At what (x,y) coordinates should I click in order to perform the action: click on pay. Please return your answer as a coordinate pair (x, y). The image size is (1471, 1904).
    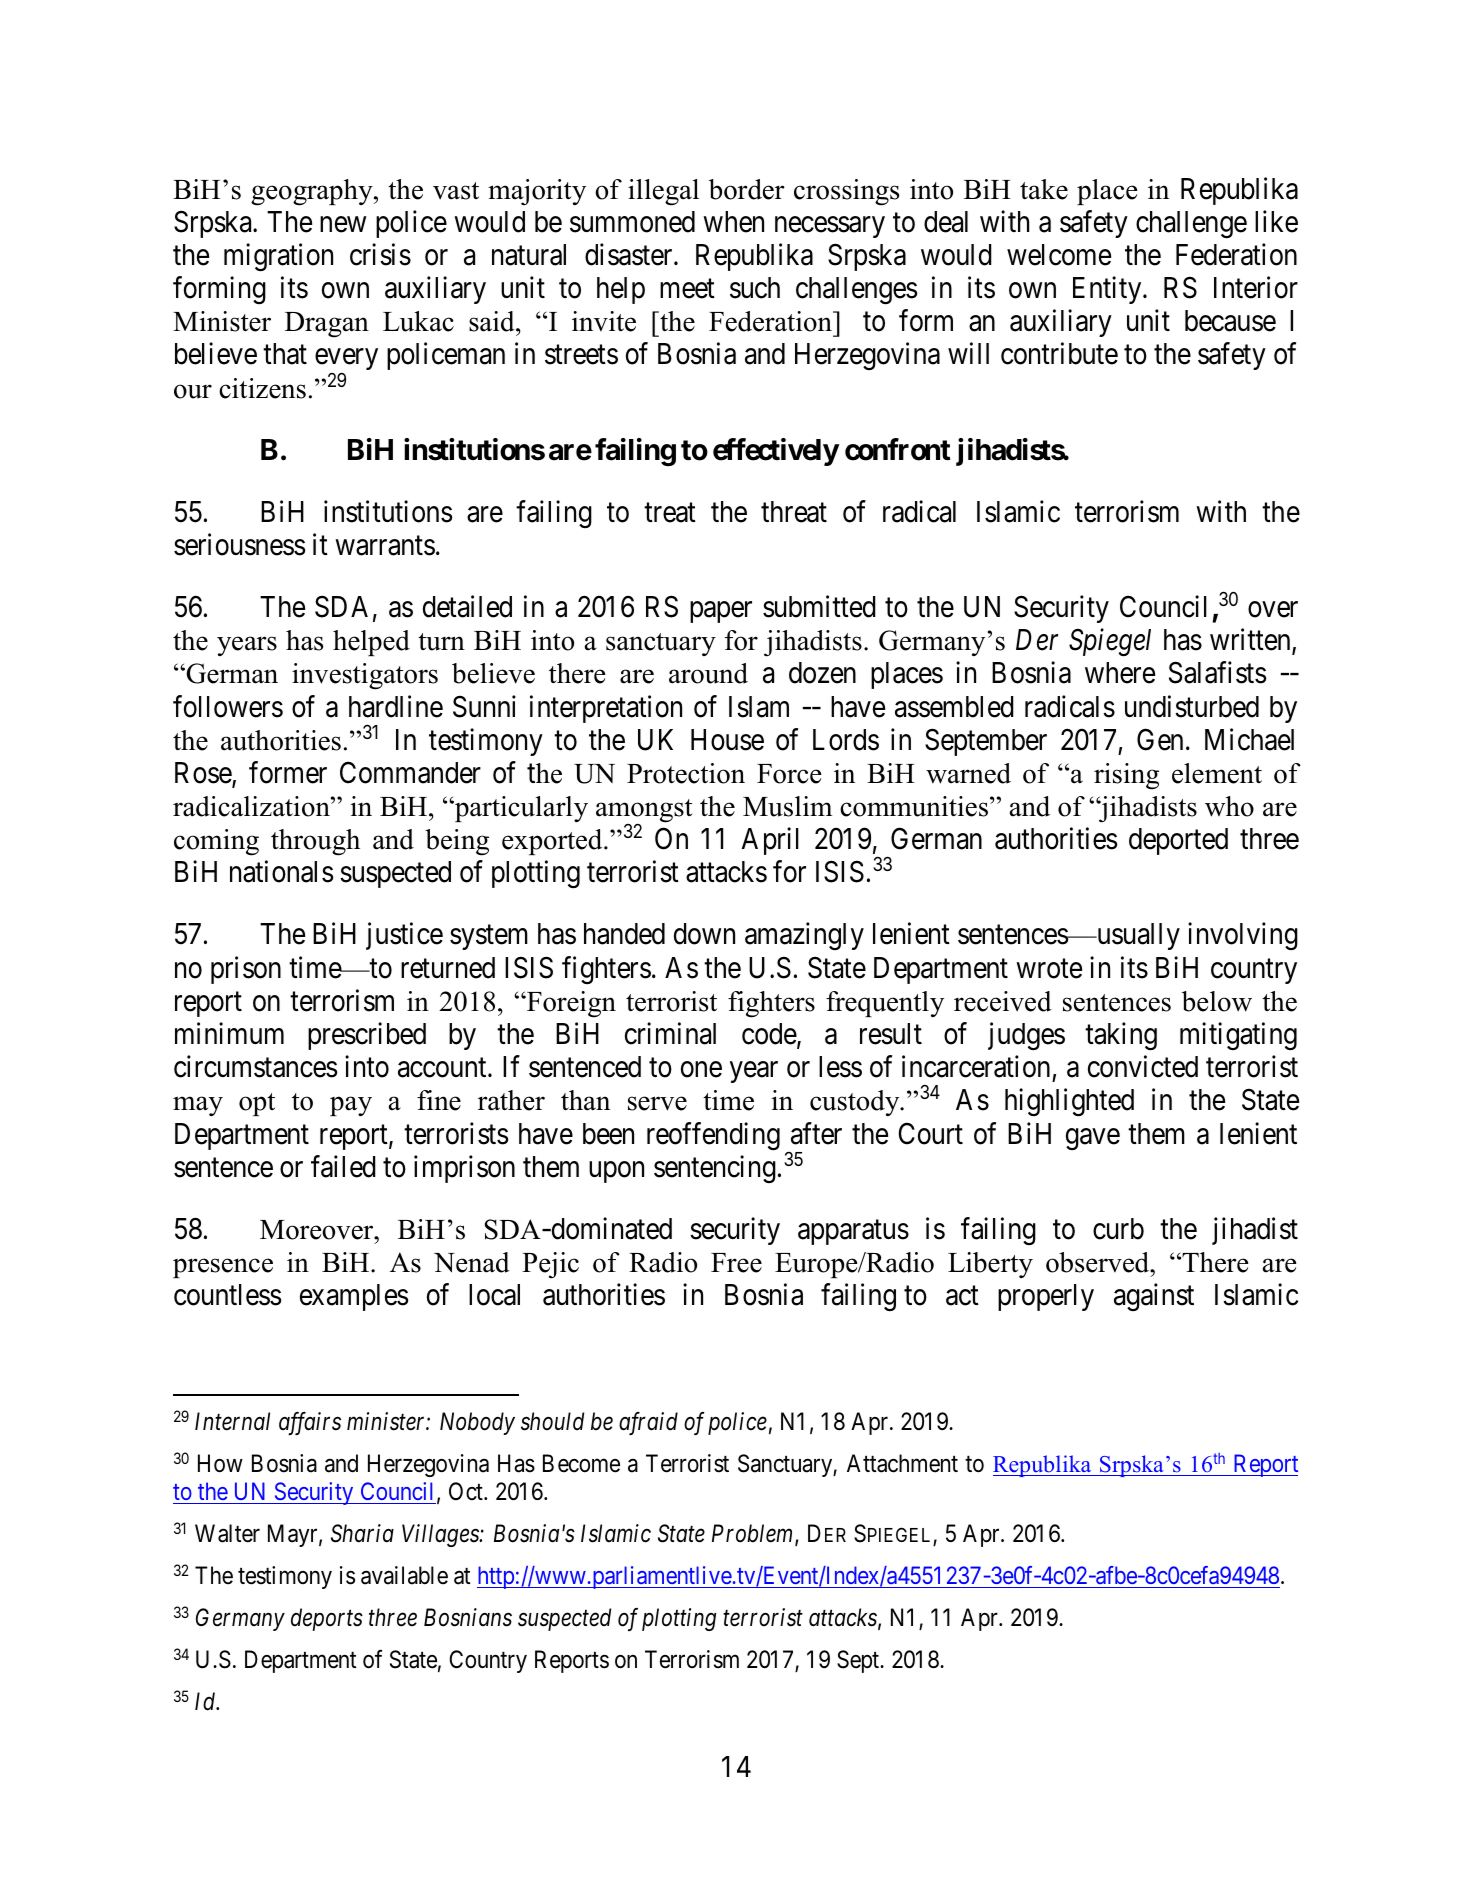
    Looking at the image, I should click on (351, 1106).
